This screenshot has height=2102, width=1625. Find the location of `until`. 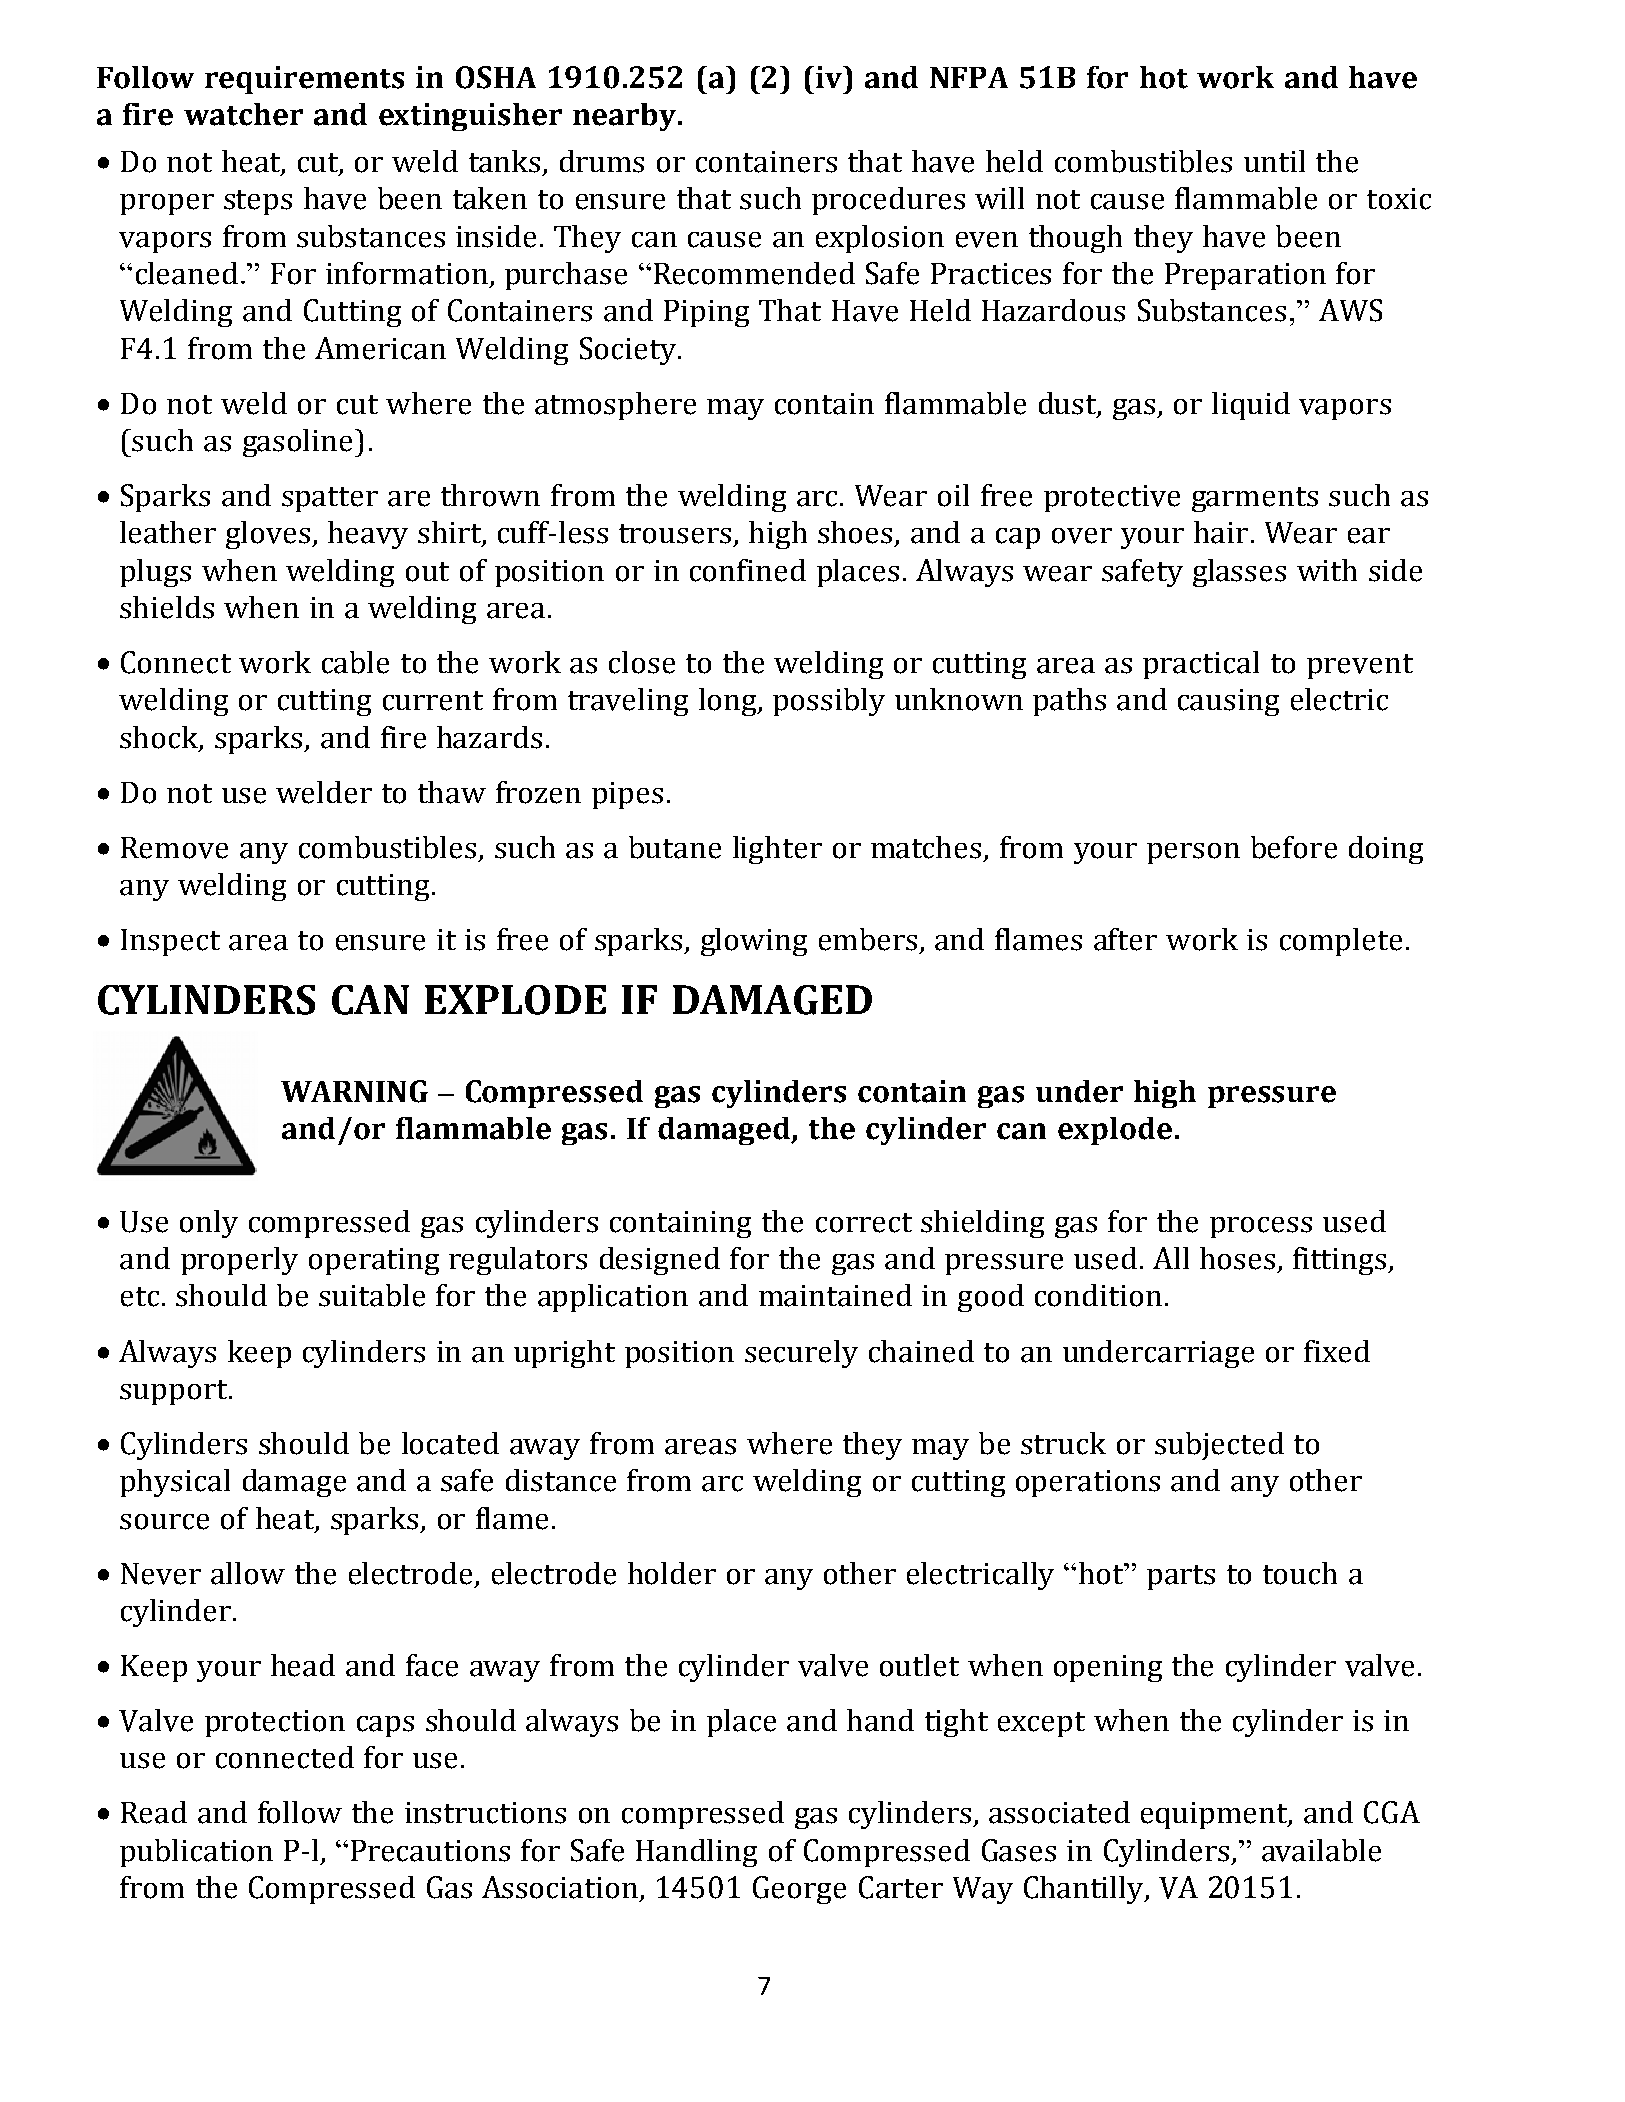

until is located at coordinates (1274, 161).
